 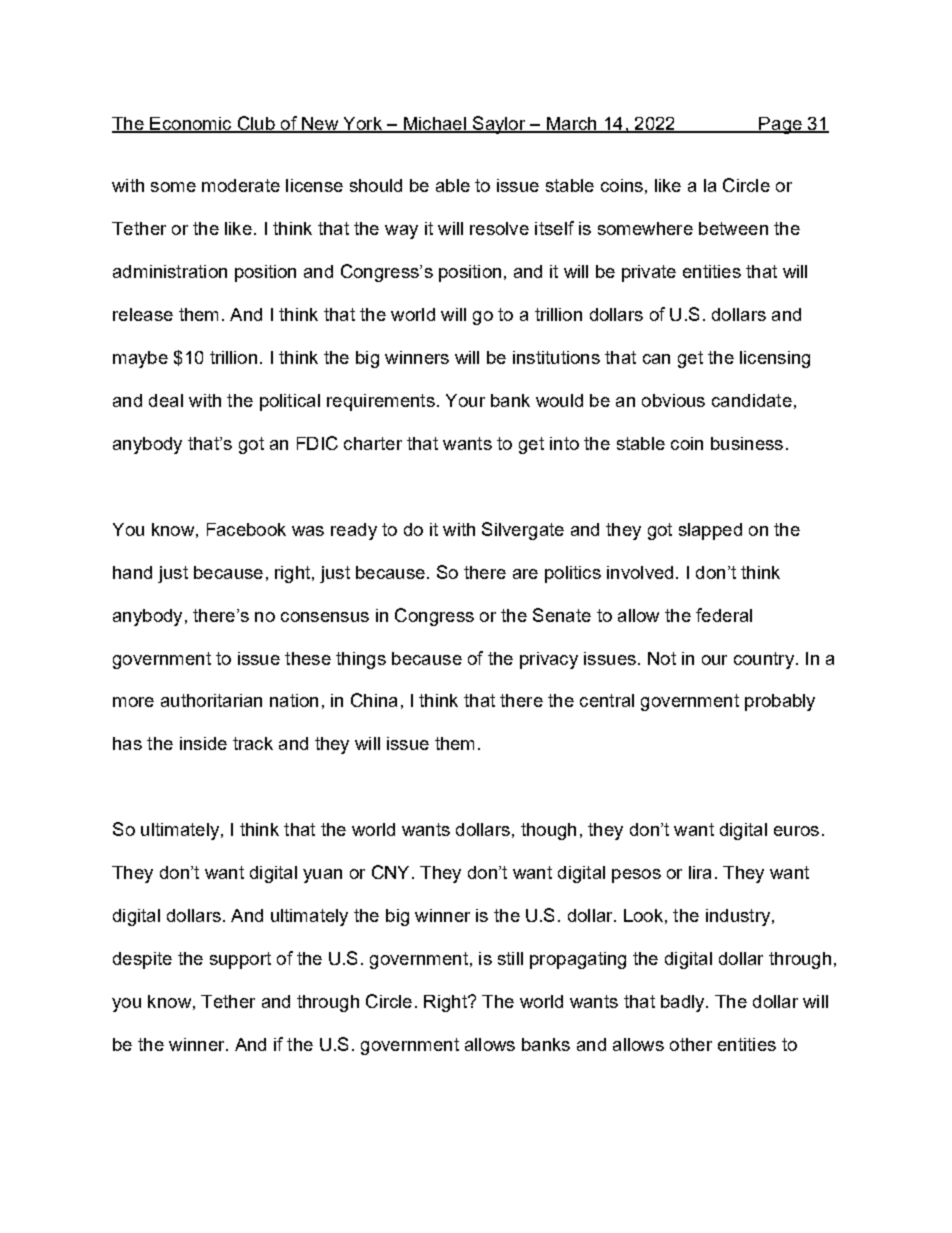 I want to click on release, so click(x=143, y=314).
